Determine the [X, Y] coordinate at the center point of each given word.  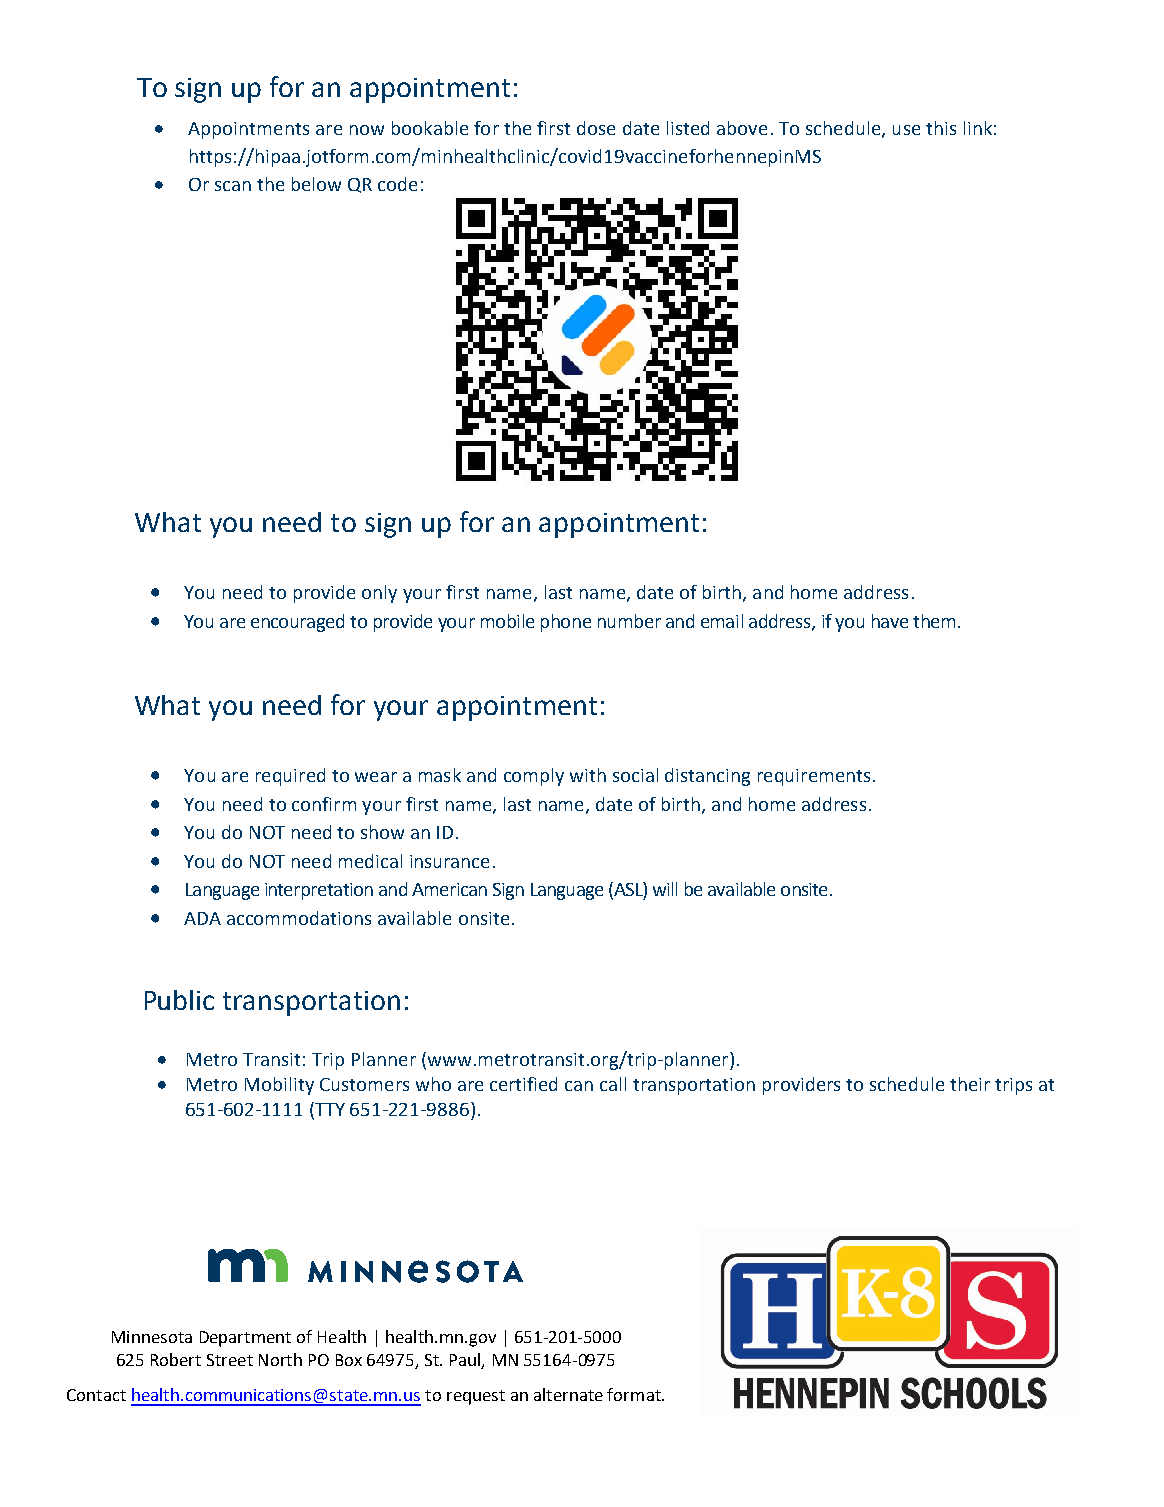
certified [523, 1084]
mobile [507, 621]
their [970, 1084]
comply [534, 777]
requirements [814, 777]
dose [596, 128]
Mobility [279, 1086]
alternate [568, 1394]
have [890, 621]
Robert [176, 1359]
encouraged [297, 623]
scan [233, 186]
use [906, 130]
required [290, 777]
